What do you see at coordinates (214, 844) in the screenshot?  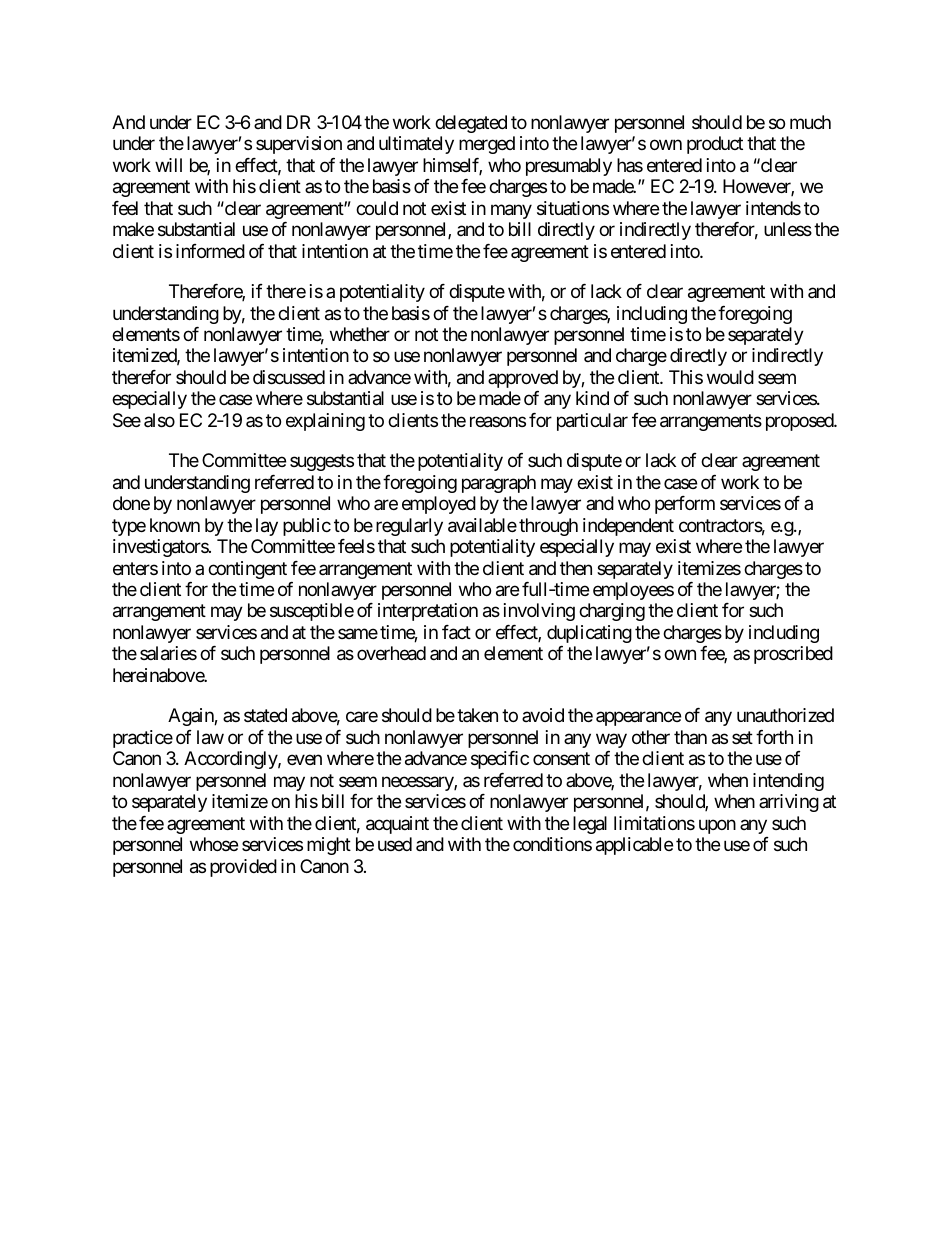 I see `whose` at bounding box center [214, 844].
